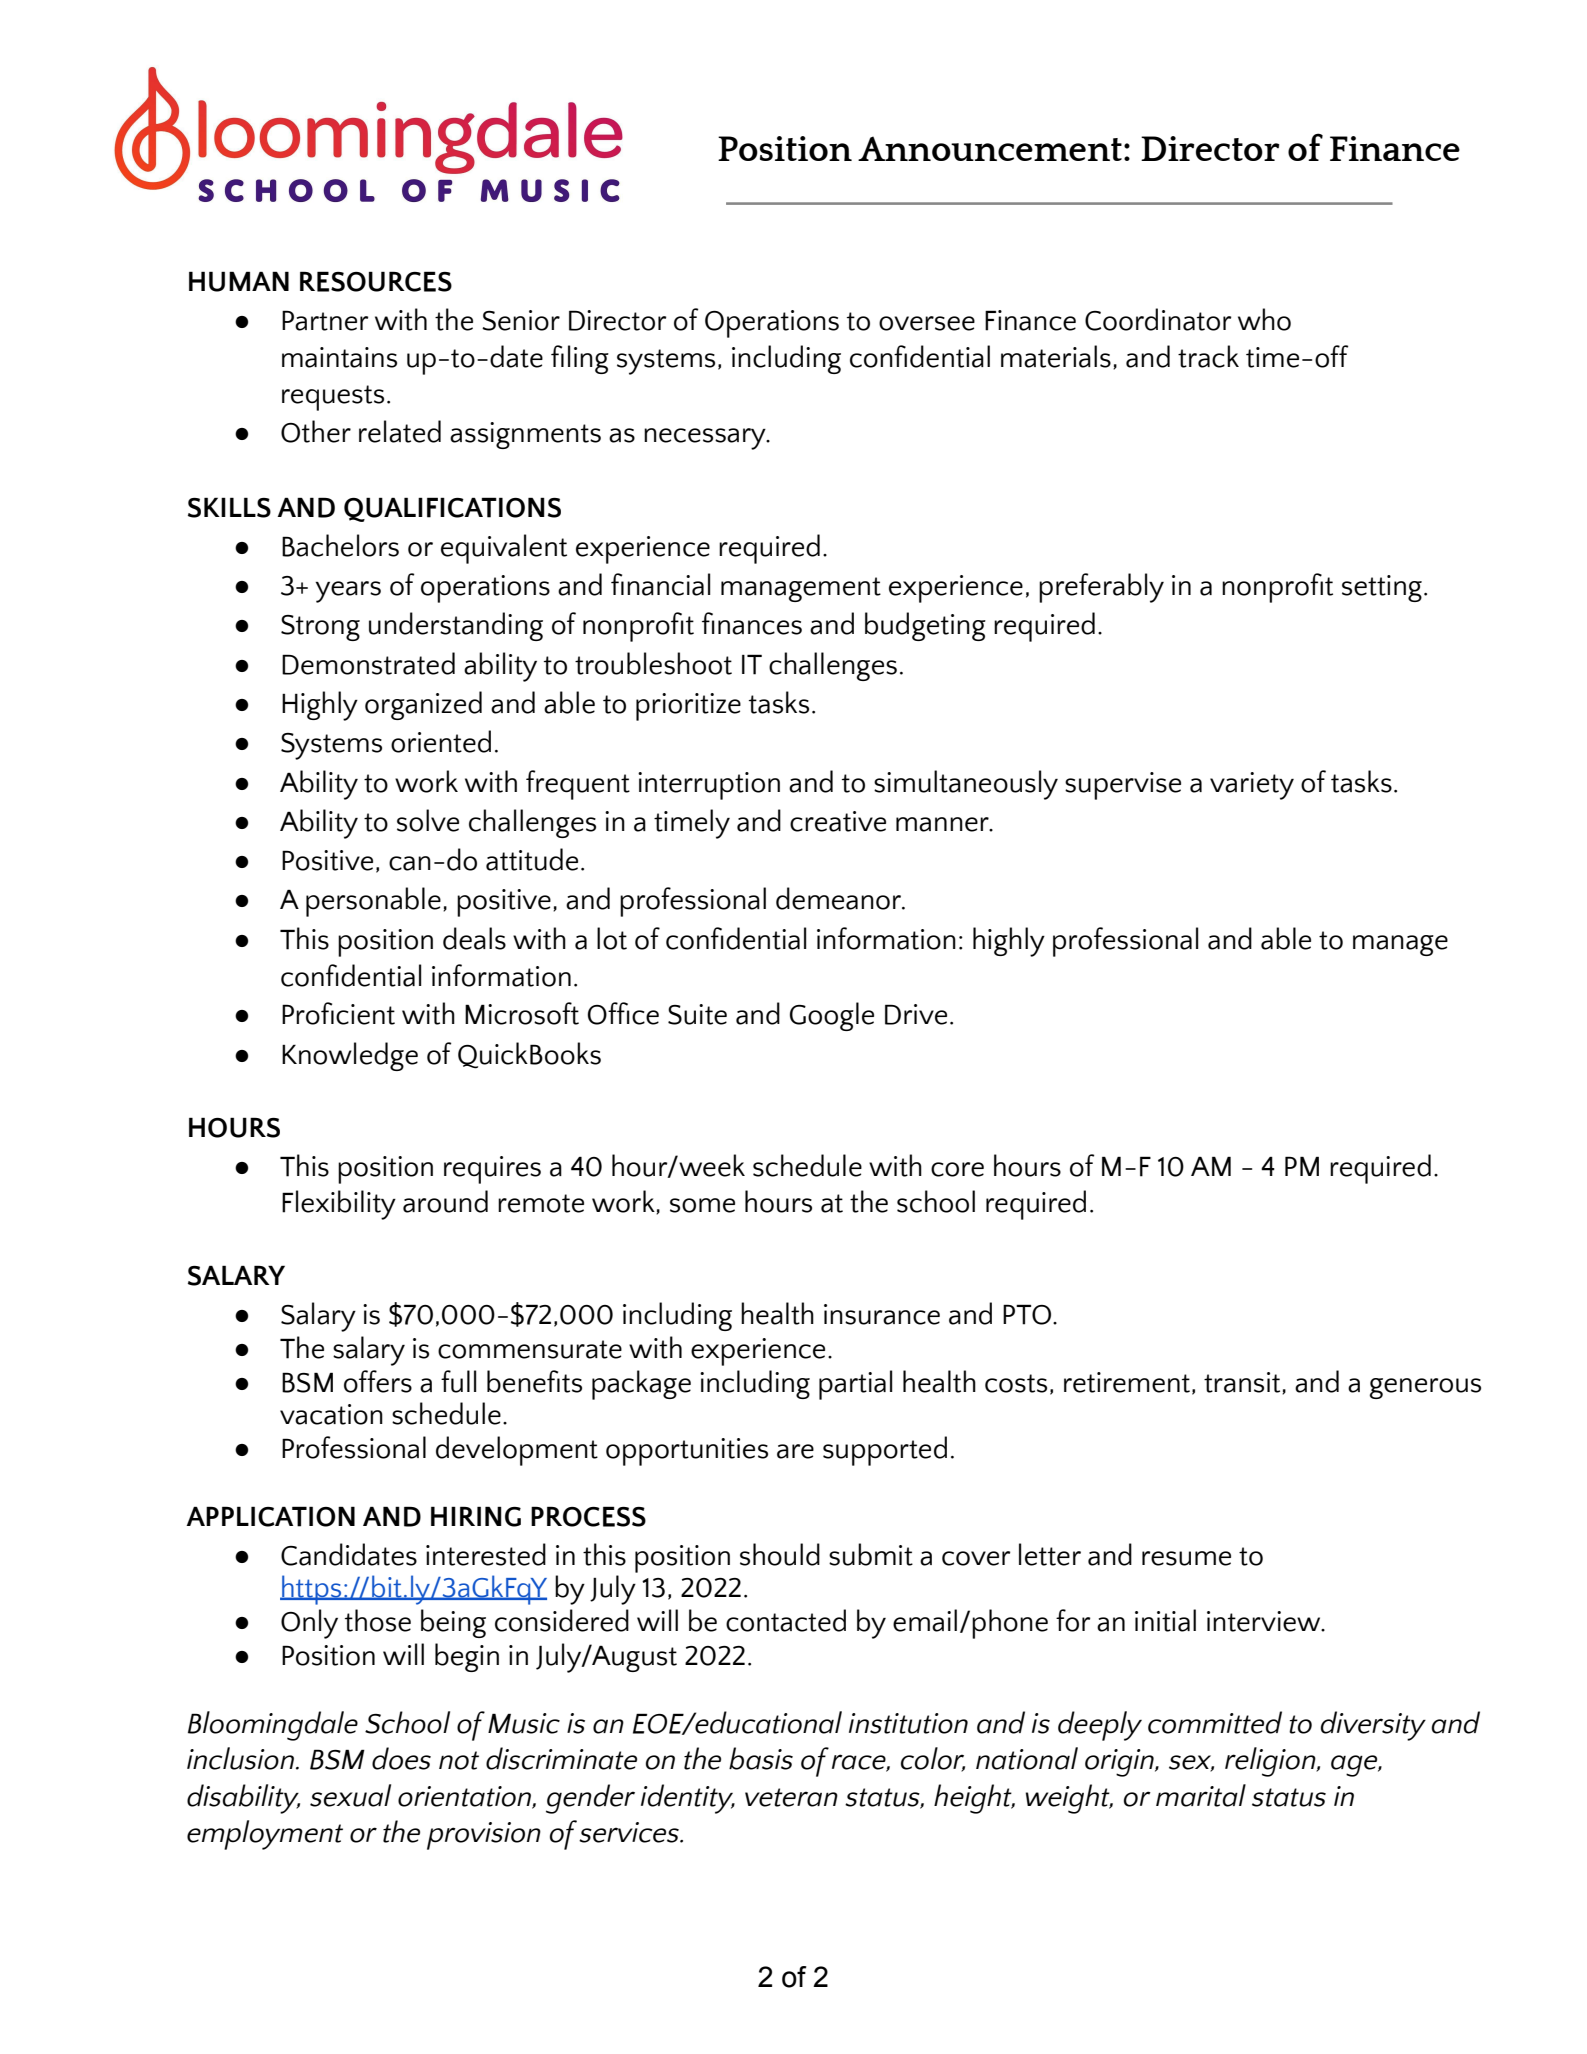  I want to click on transit, so click(1243, 1383).
